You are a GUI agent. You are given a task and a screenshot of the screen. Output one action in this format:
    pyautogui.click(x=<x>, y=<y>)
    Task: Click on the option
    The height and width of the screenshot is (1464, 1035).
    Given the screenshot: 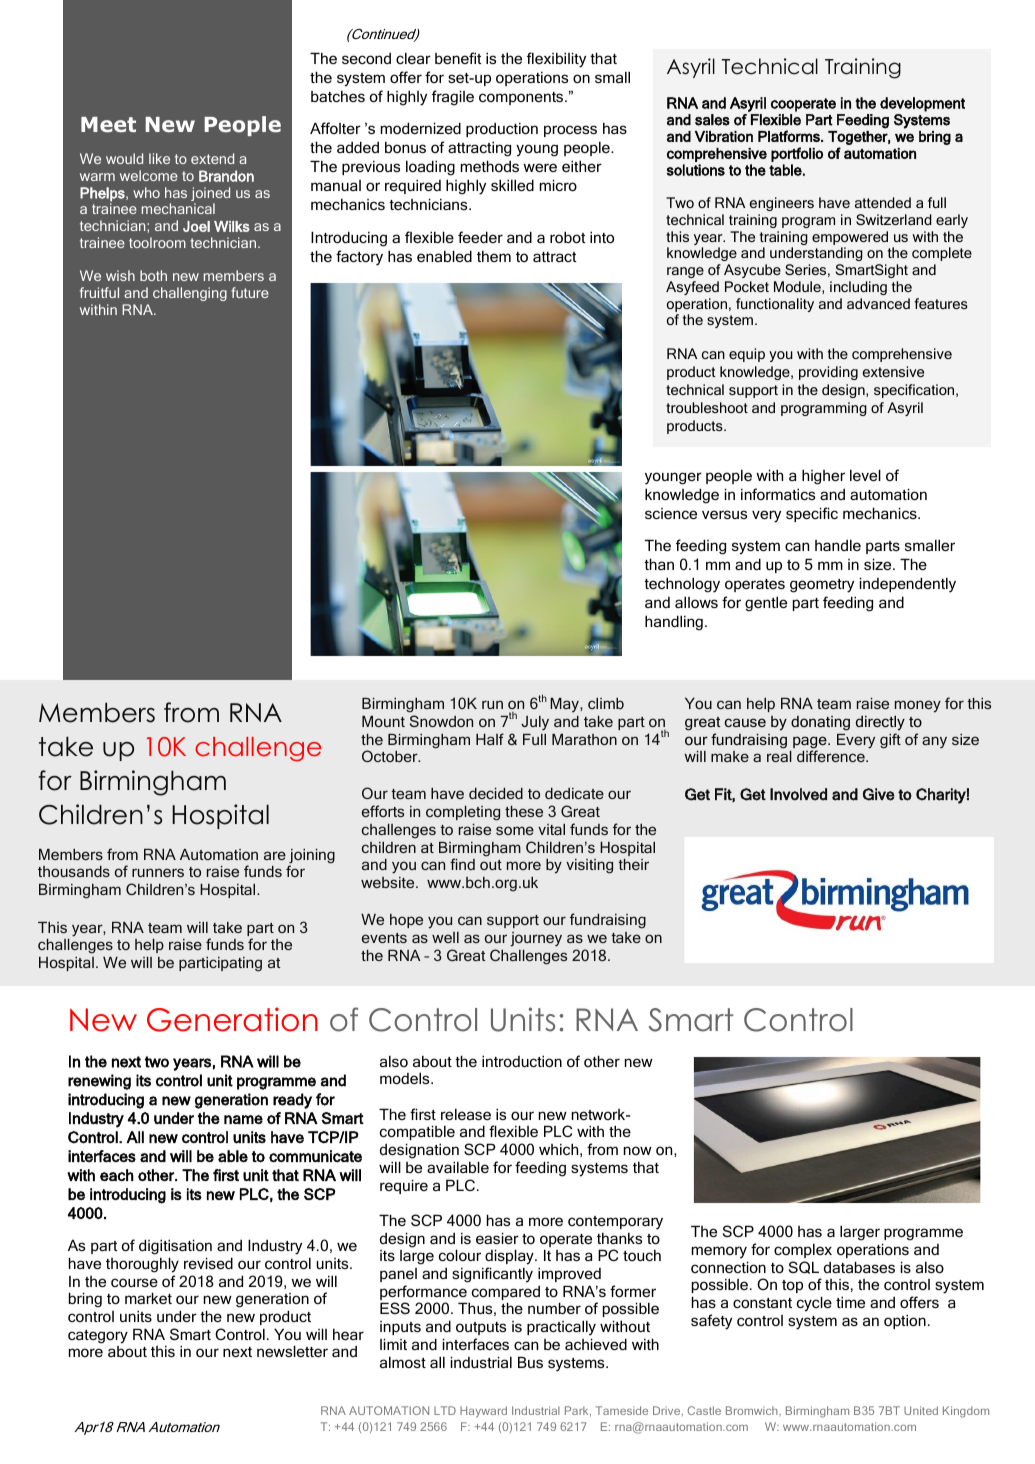 What is the action you would take?
    pyautogui.click(x=905, y=1321)
